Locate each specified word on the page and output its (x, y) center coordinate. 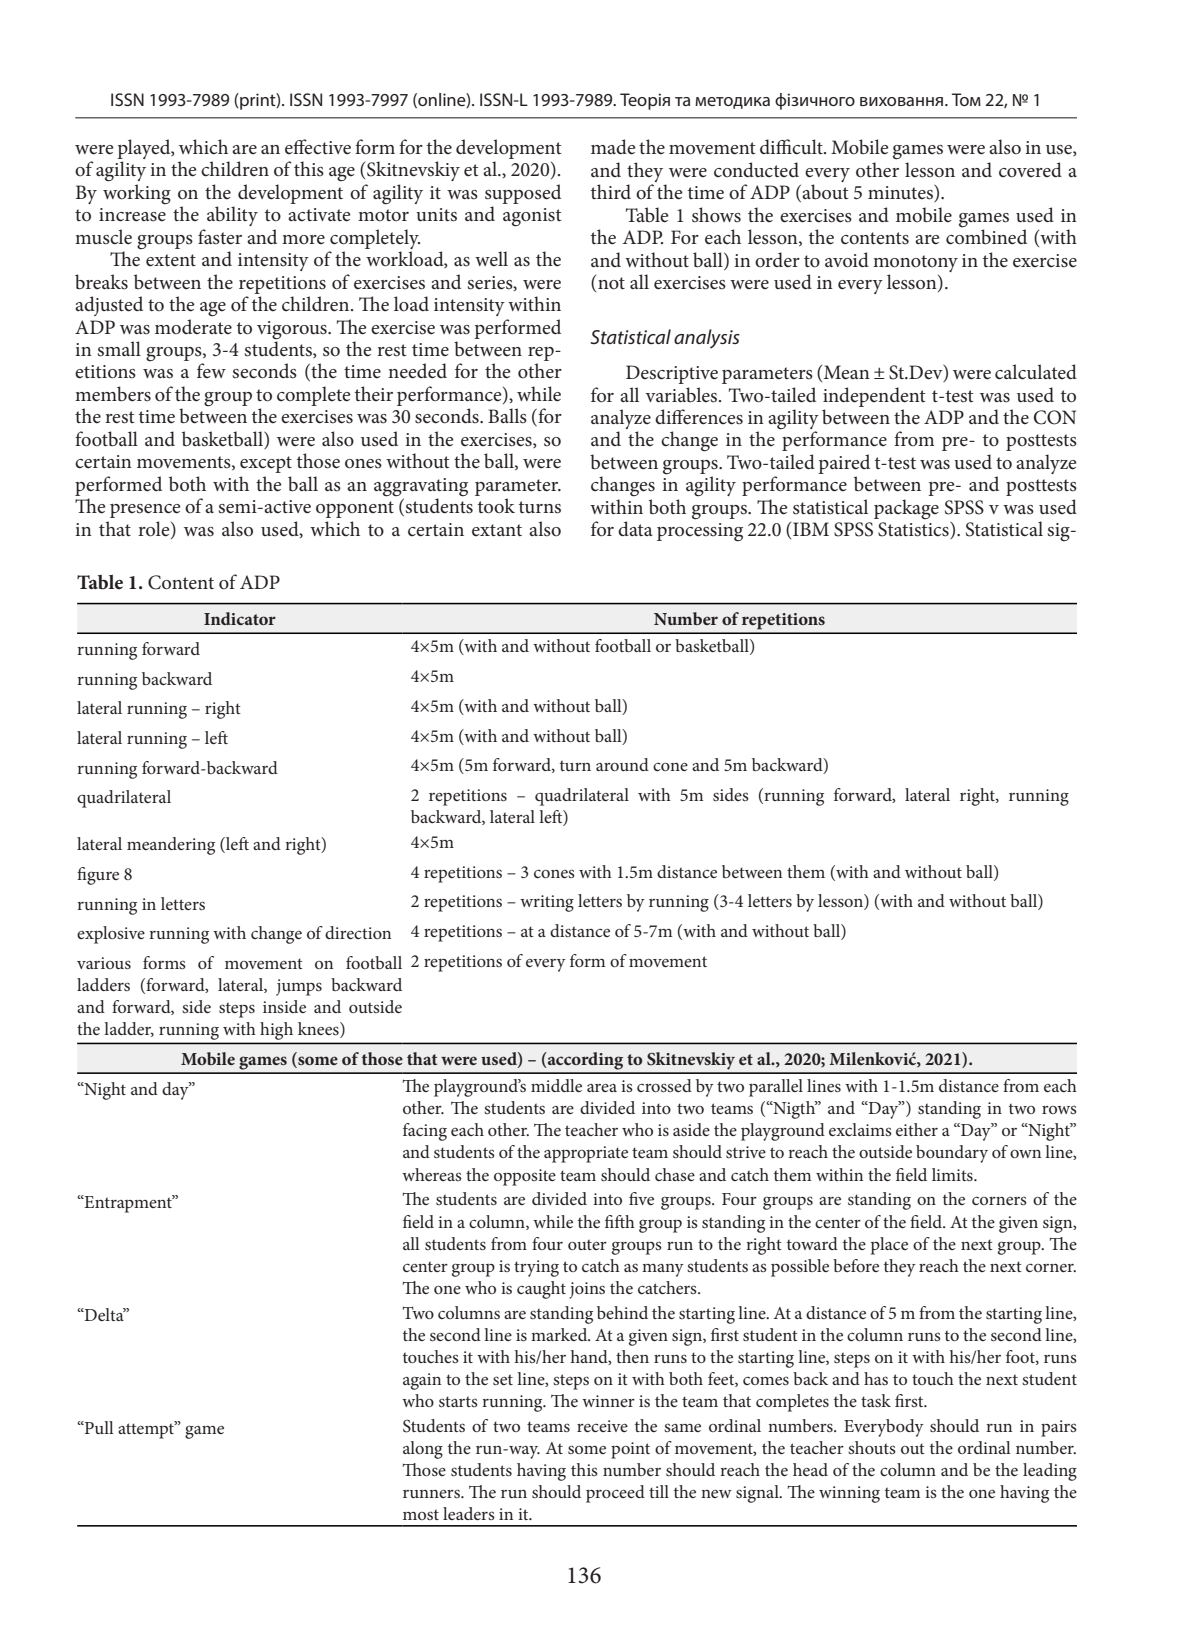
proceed (615, 1494)
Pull (98, 1427)
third (611, 191)
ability (232, 216)
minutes (901, 193)
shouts (872, 1447)
